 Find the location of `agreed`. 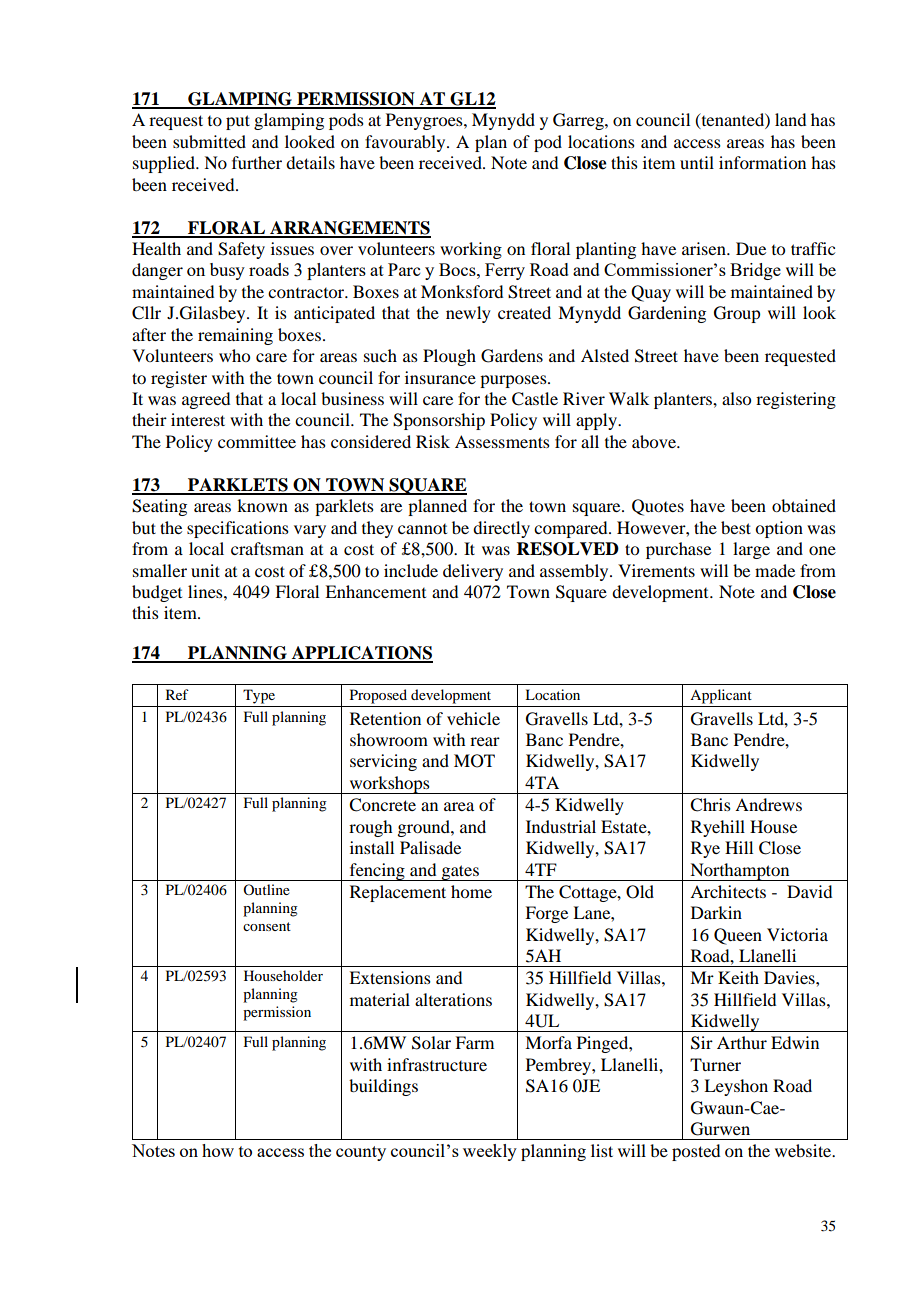

agreed is located at coordinates (206, 400).
